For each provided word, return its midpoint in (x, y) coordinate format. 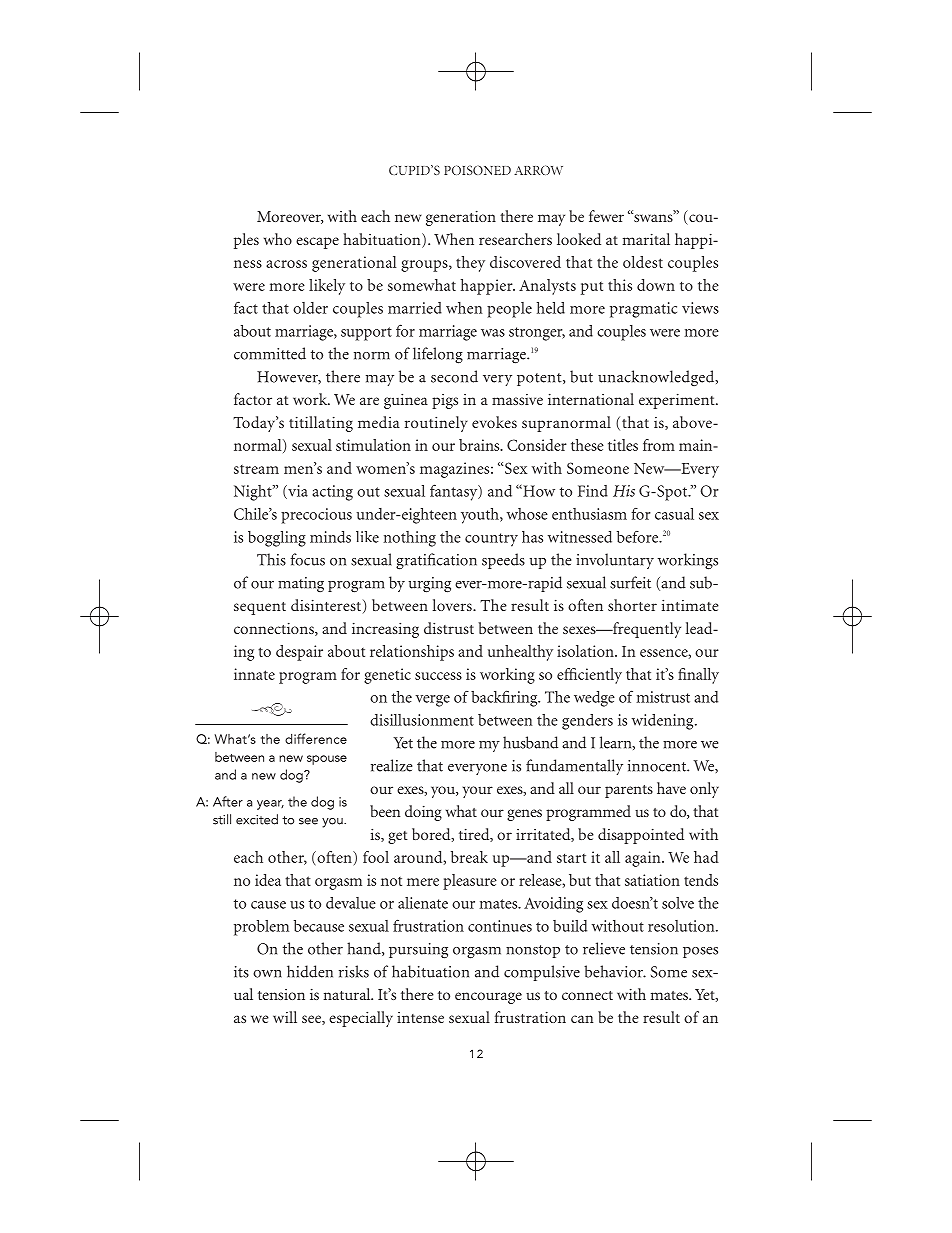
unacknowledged (657, 378)
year (270, 805)
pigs (445, 401)
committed (270, 353)
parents (629, 791)
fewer (606, 216)
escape (317, 243)
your (478, 792)
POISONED (477, 170)
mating (301, 584)
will (285, 1017)
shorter (632, 605)
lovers (453, 605)
